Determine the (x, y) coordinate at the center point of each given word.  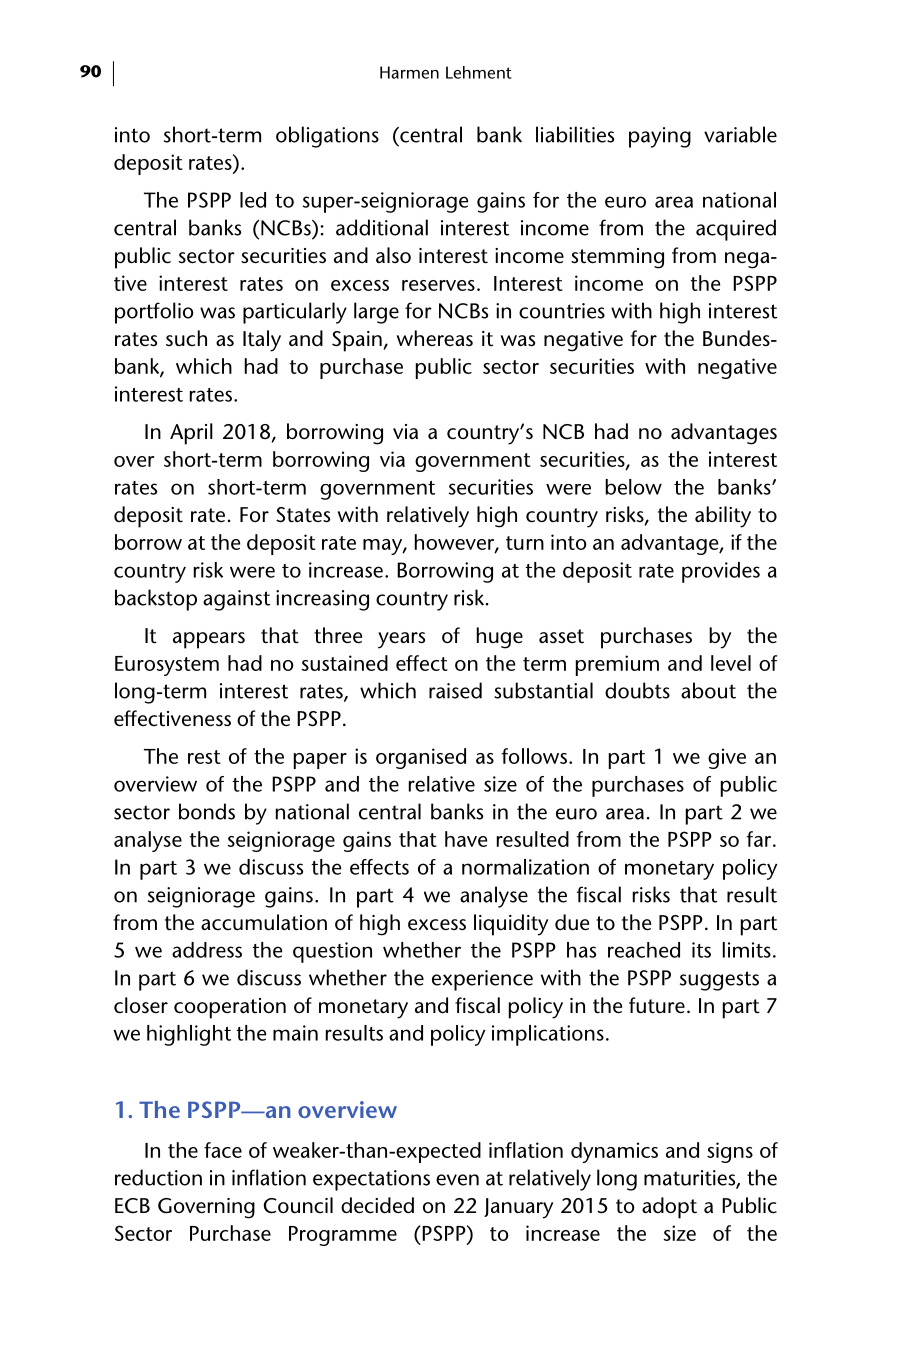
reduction (158, 1177)
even (457, 1180)
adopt (669, 1208)
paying (660, 137)
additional (382, 227)
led (253, 200)
